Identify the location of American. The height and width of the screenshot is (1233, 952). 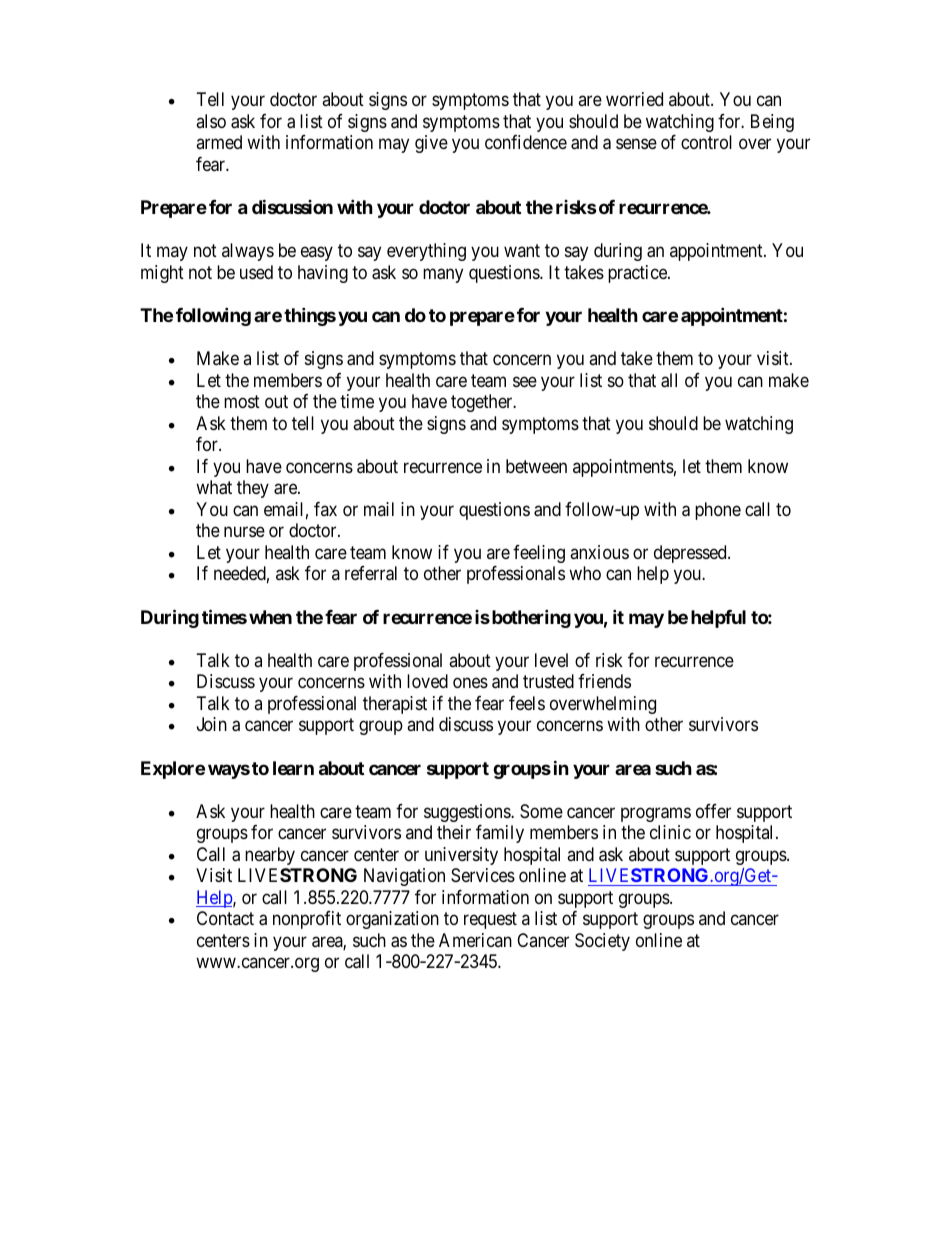
(475, 940).
